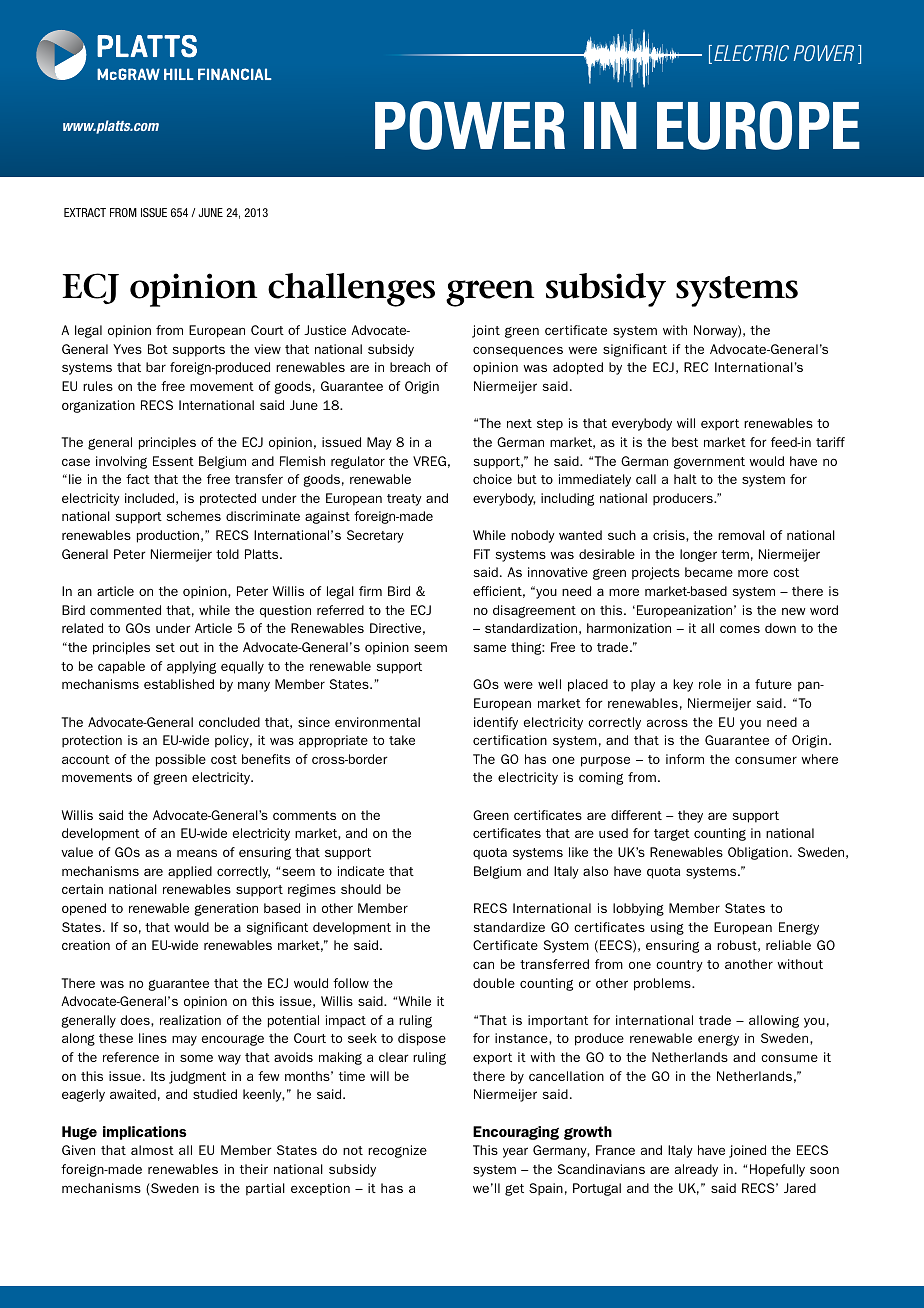 This image has height=1308, width=924. What do you see at coordinates (361, 871) in the image?
I see `indicate` at bounding box center [361, 871].
